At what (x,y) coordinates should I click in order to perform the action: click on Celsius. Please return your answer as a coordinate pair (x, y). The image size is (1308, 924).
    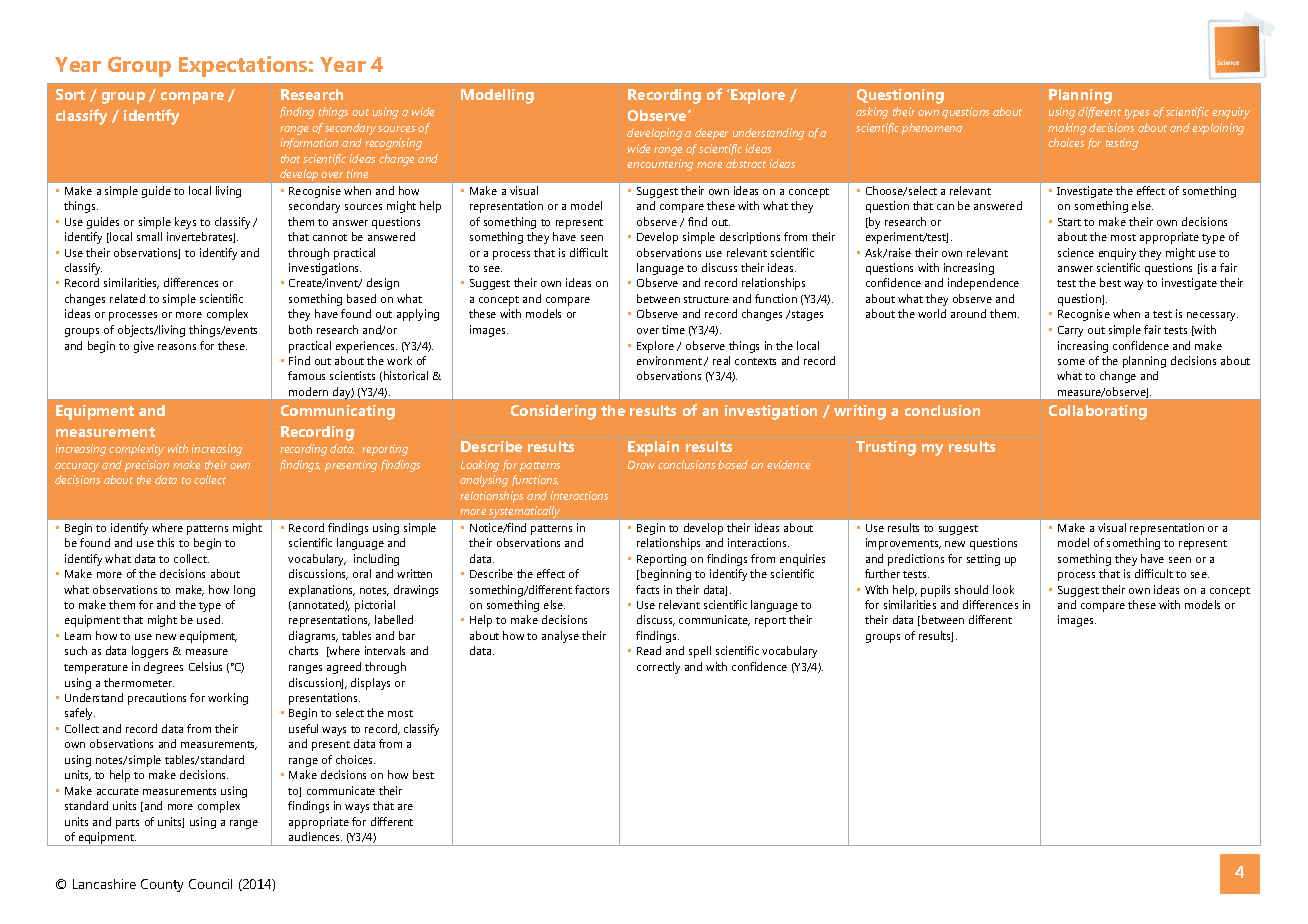
    Looking at the image, I should click on (205, 666).
